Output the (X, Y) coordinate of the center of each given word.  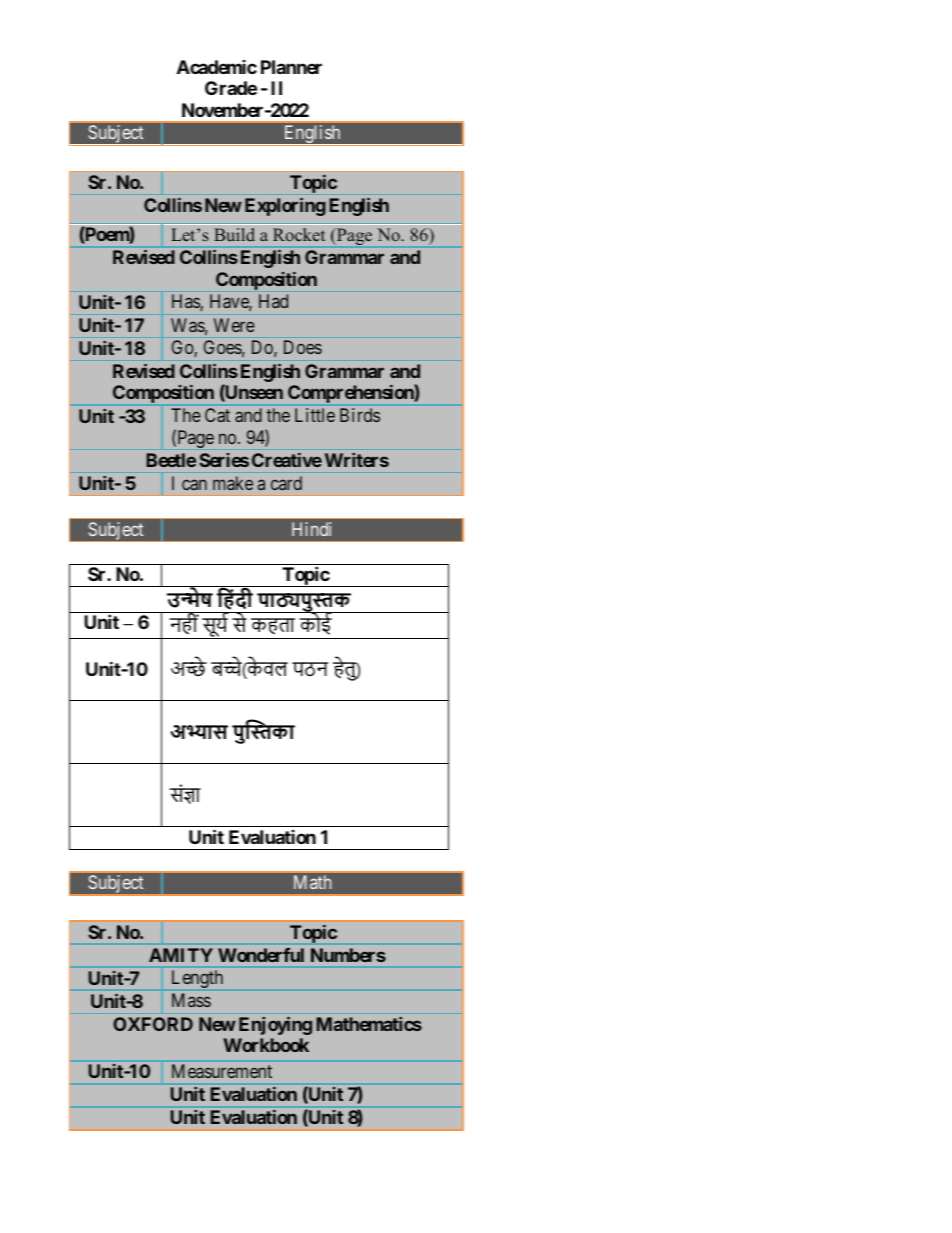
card (286, 483)
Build (234, 234)
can (194, 484)
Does (303, 347)
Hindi (311, 529)
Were (234, 325)
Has (186, 302)
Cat (217, 415)
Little (315, 415)
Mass (191, 1000)
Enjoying (275, 1026)
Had (273, 301)
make (233, 483)
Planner (291, 67)
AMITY (181, 955)
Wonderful (261, 955)
